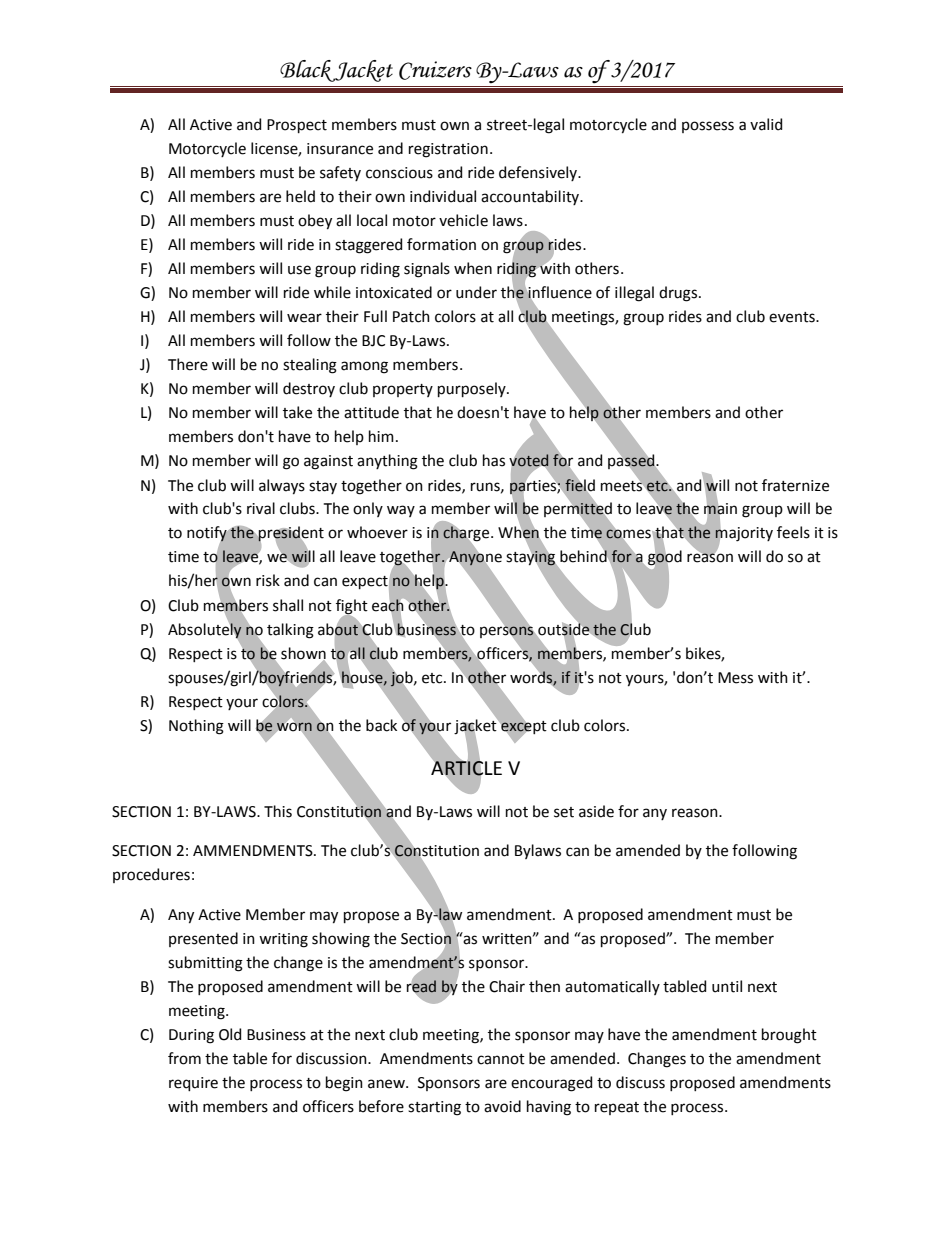 The image size is (952, 1233). What do you see at coordinates (564, 812) in the screenshot?
I see `set` at bounding box center [564, 812].
